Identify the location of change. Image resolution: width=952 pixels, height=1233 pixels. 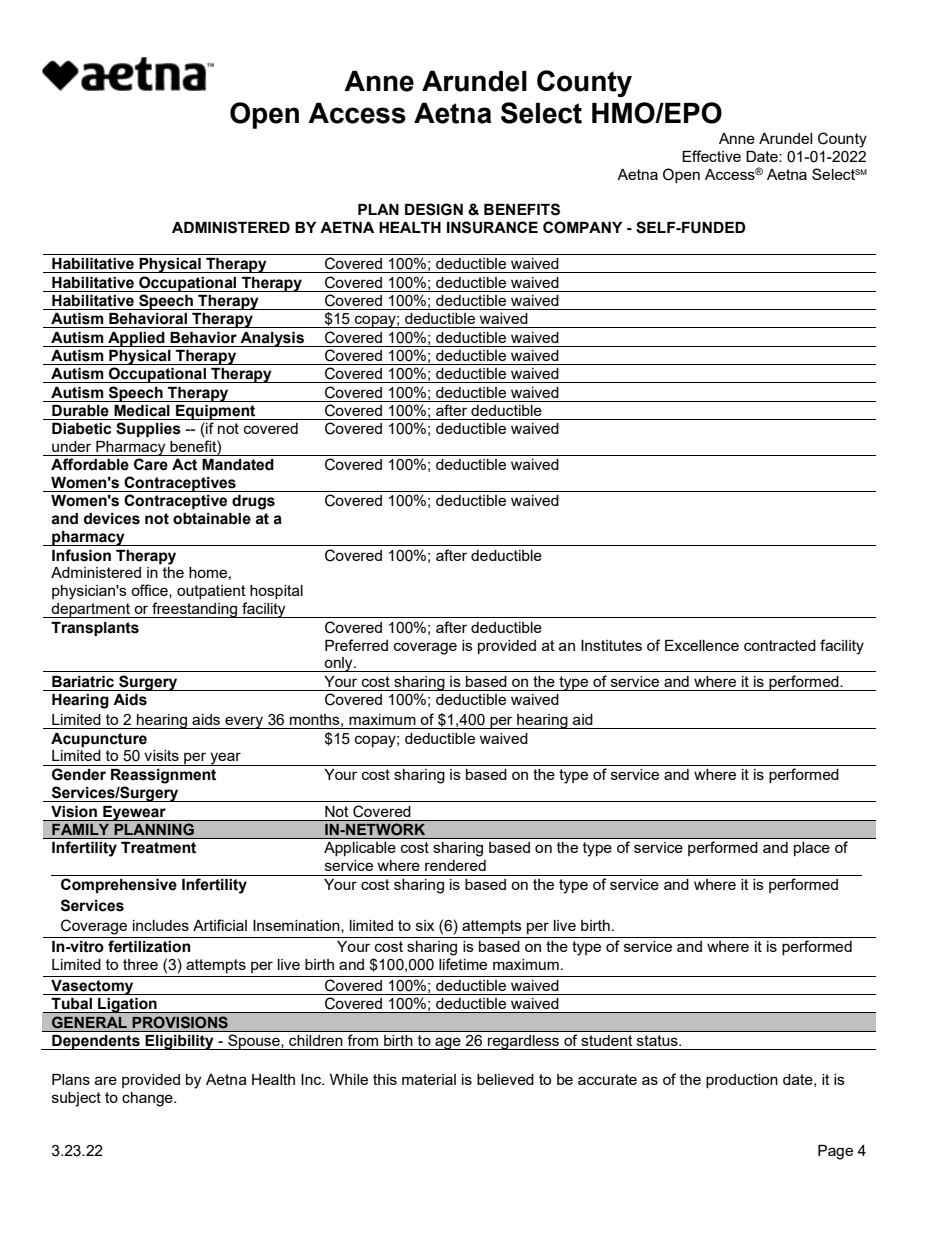
(148, 1099).
